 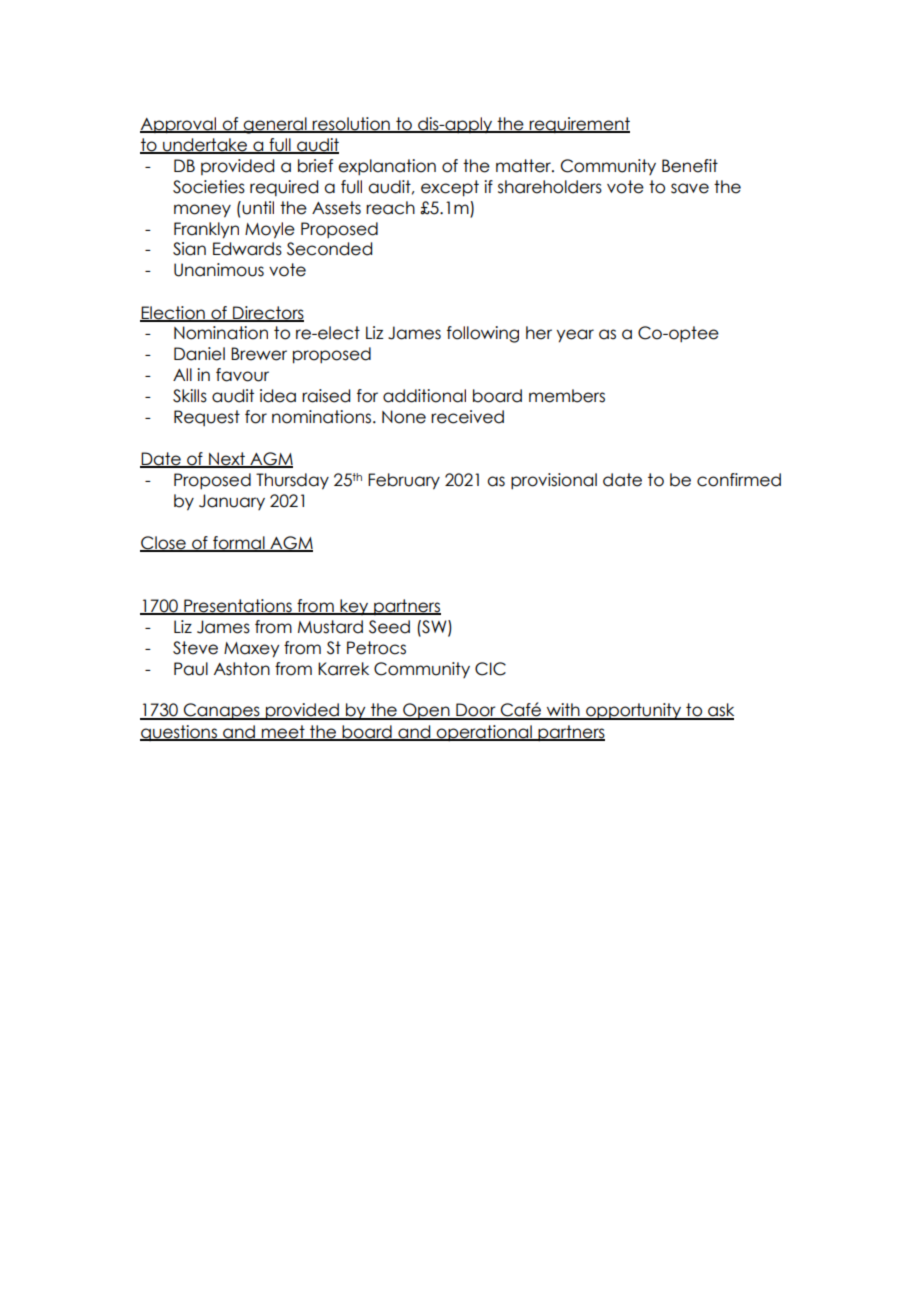 I want to click on explanation, so click(x=387, y=167).
